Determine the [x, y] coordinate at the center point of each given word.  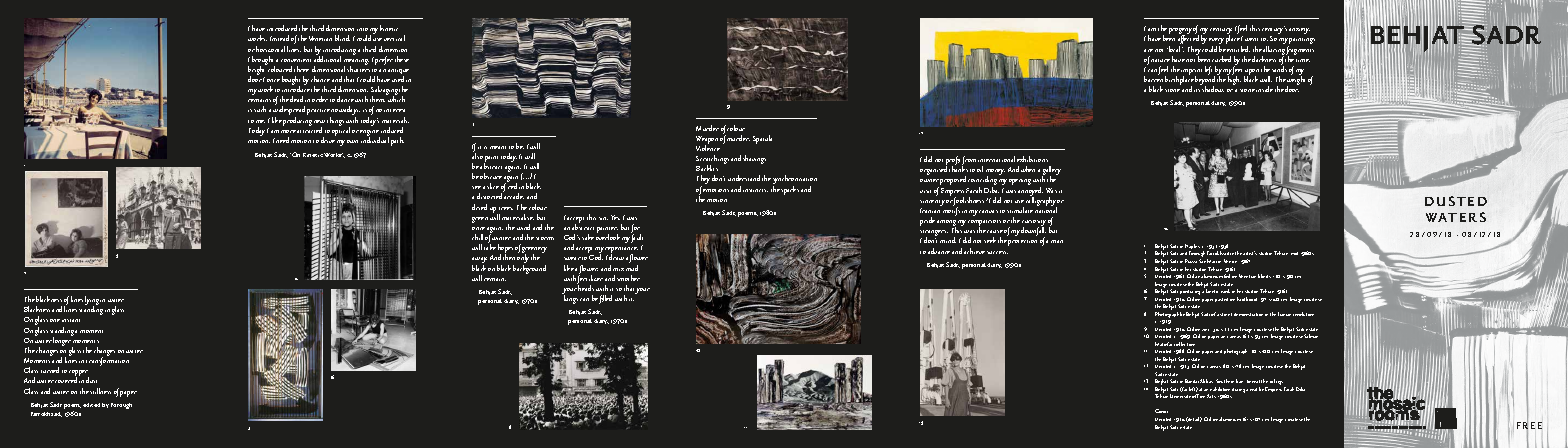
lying [93, 302]
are [1148, 50]
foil [1227, 276]
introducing [339, 51]
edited [91, 405]
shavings [754, 159]
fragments [1300, 51]
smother [628, 278]
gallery [1051, 172]
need [282, 140]
